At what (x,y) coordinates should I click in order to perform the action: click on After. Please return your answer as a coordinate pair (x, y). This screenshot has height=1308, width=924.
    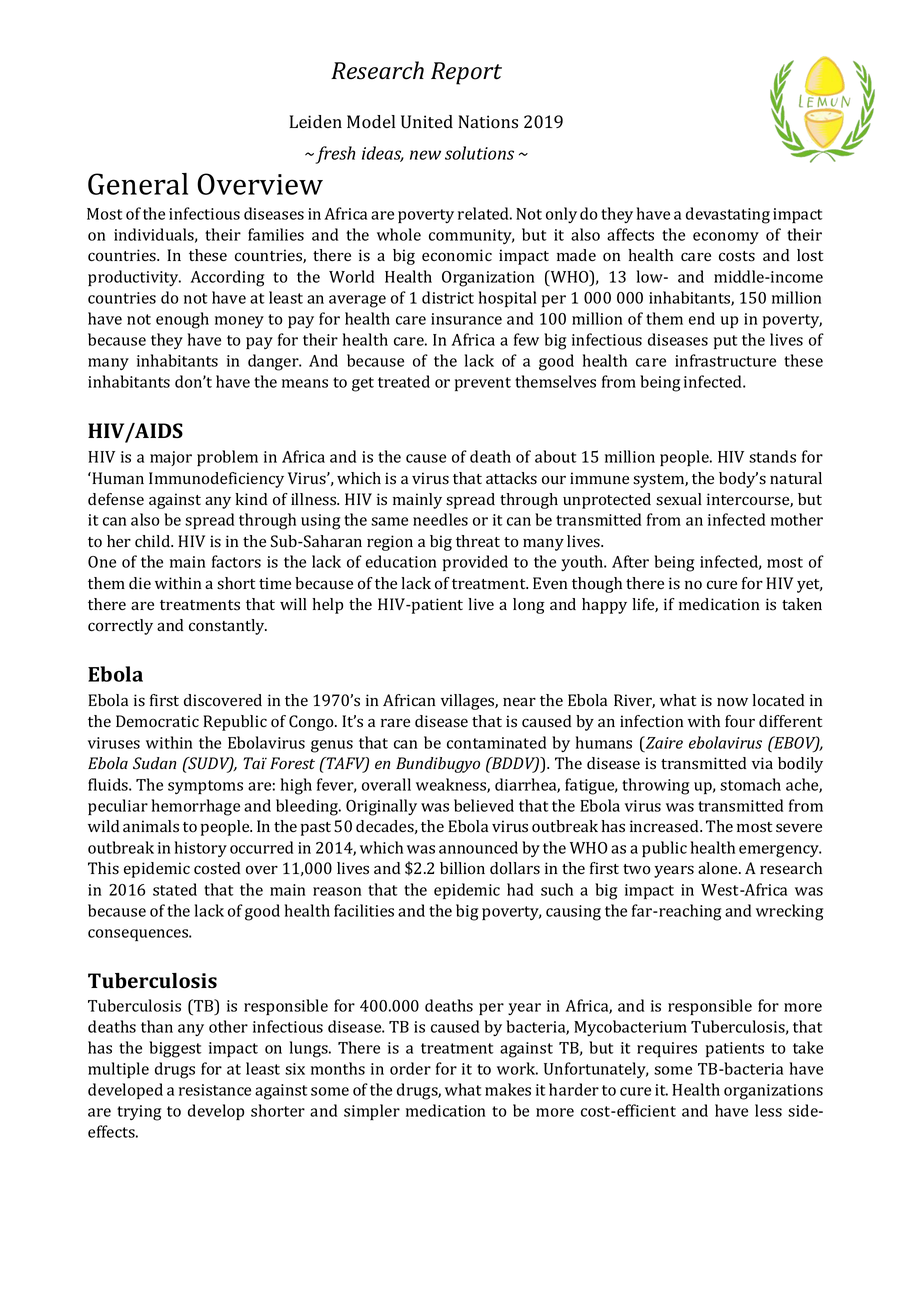
    Looking at the image, I should click on (630, 561).
